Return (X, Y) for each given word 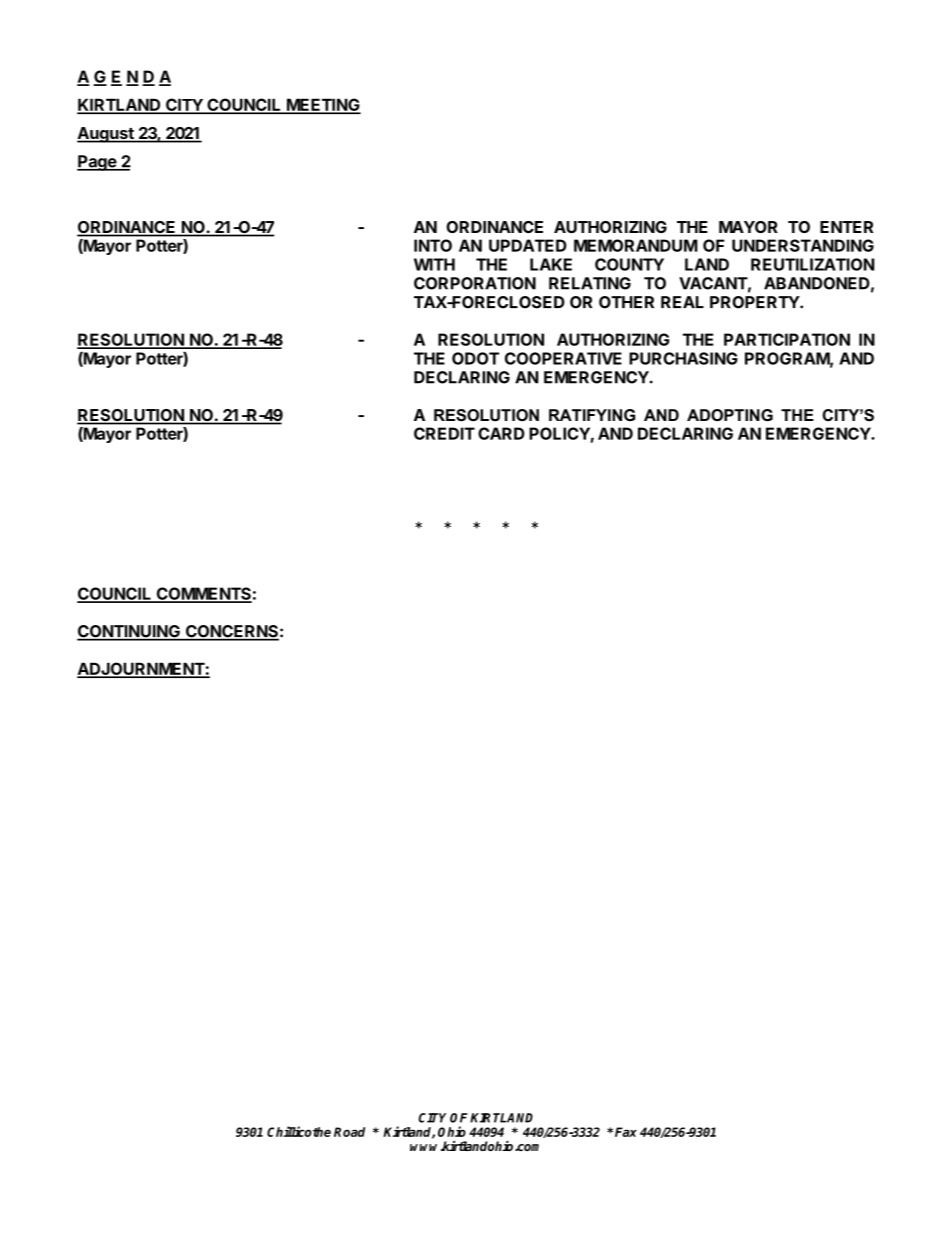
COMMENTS (203, 594)
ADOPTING (730, 415)
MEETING (323, 106)
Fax (626, 1132)
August (106, 135)
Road (349, 1132)
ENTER (846, 227)
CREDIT (444, 433)
